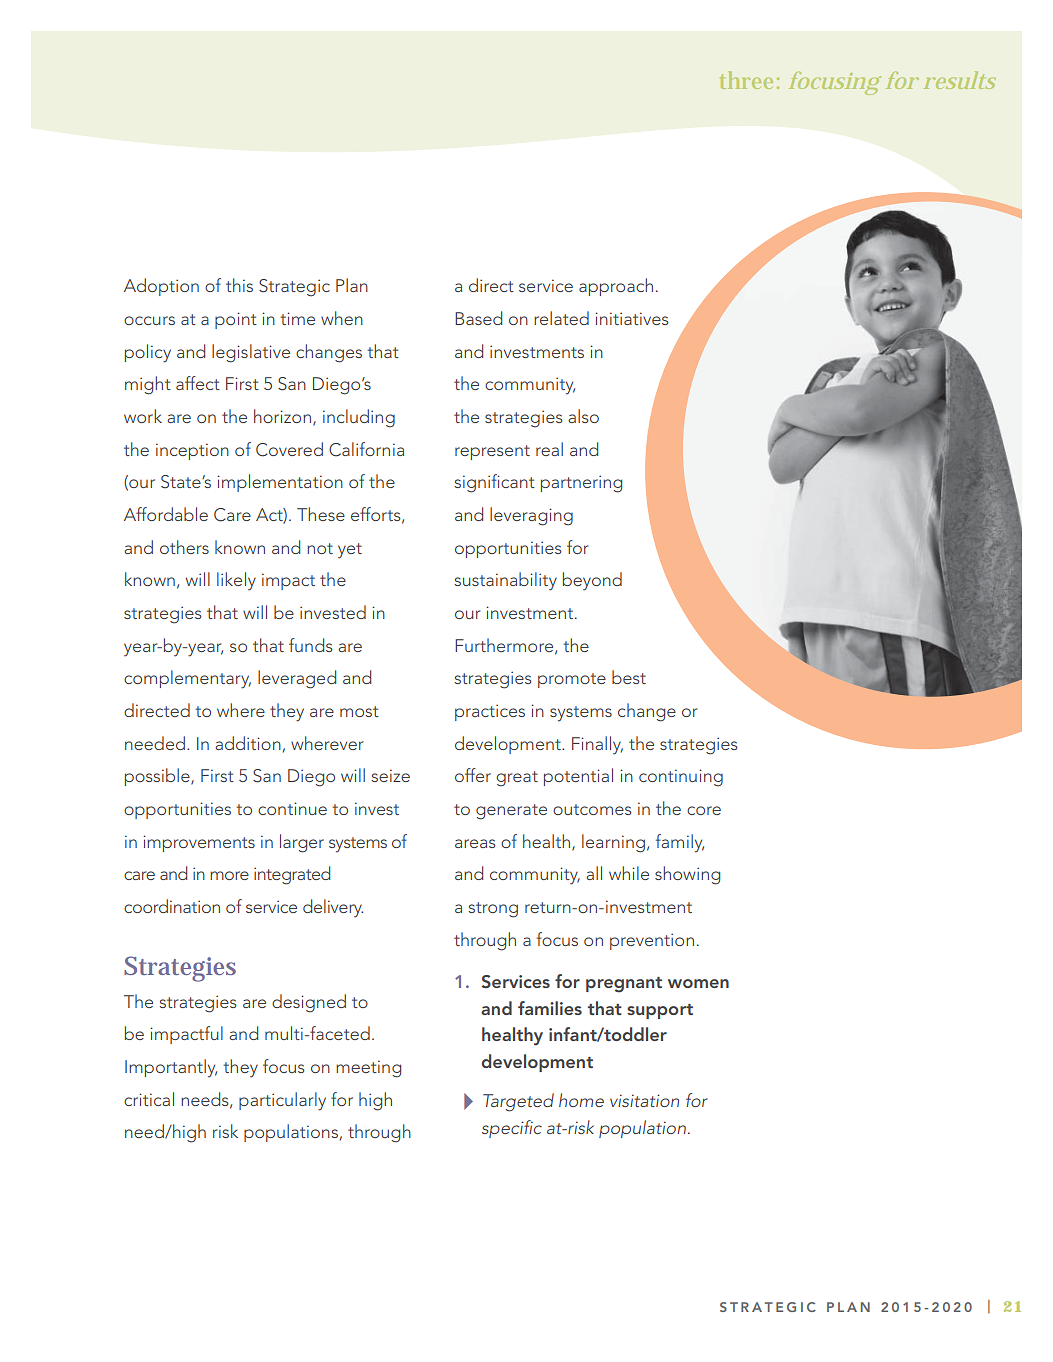  What do you see at coordinates (282, 1101) in the image?
I see `particularly` at bounding box center [282, 1101].
